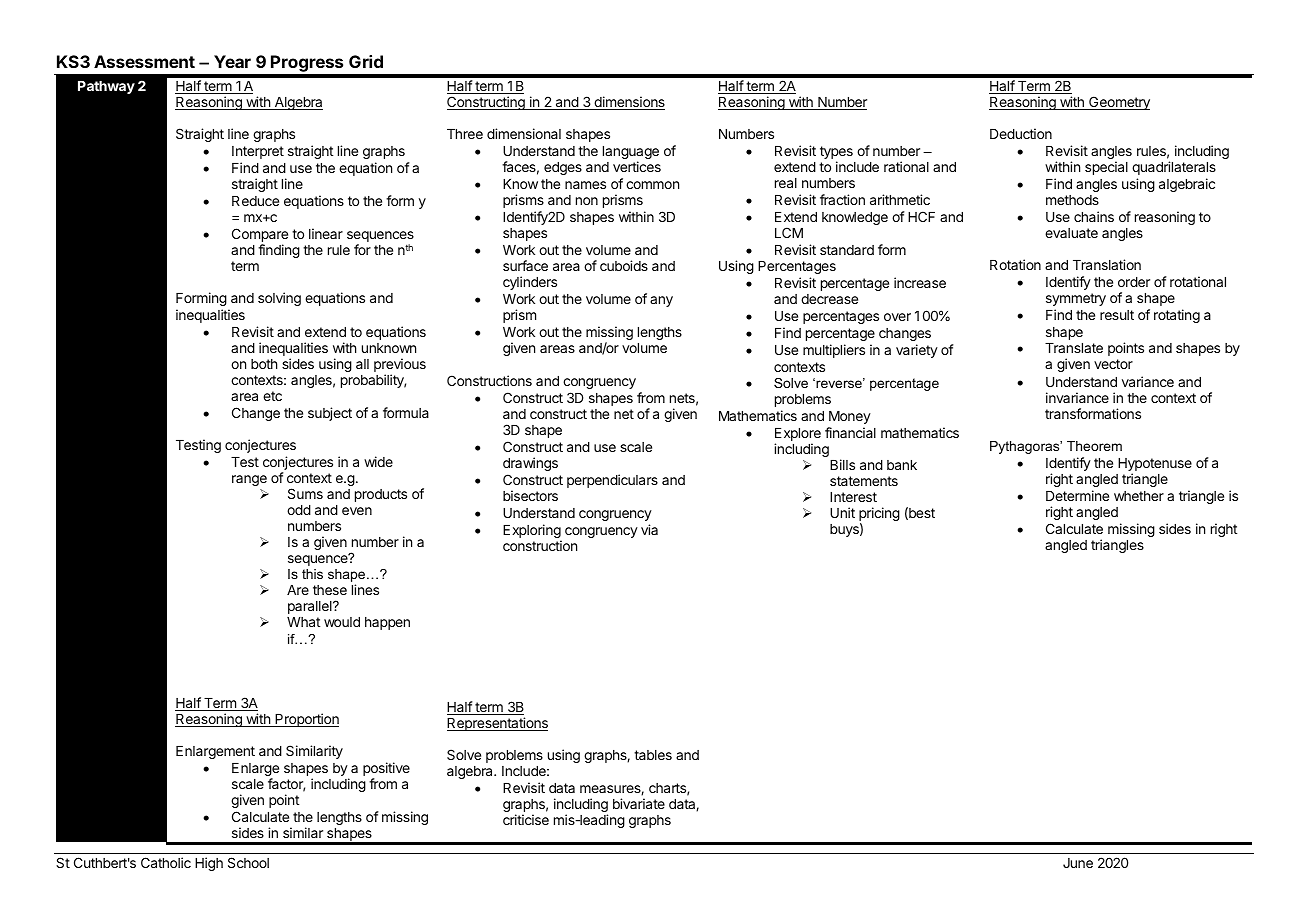 This screenshot has height=924, width=1308. What do you see at coordinates (264, 364) in the screenshot?
I see `both` at bounding box center [264, 364].
